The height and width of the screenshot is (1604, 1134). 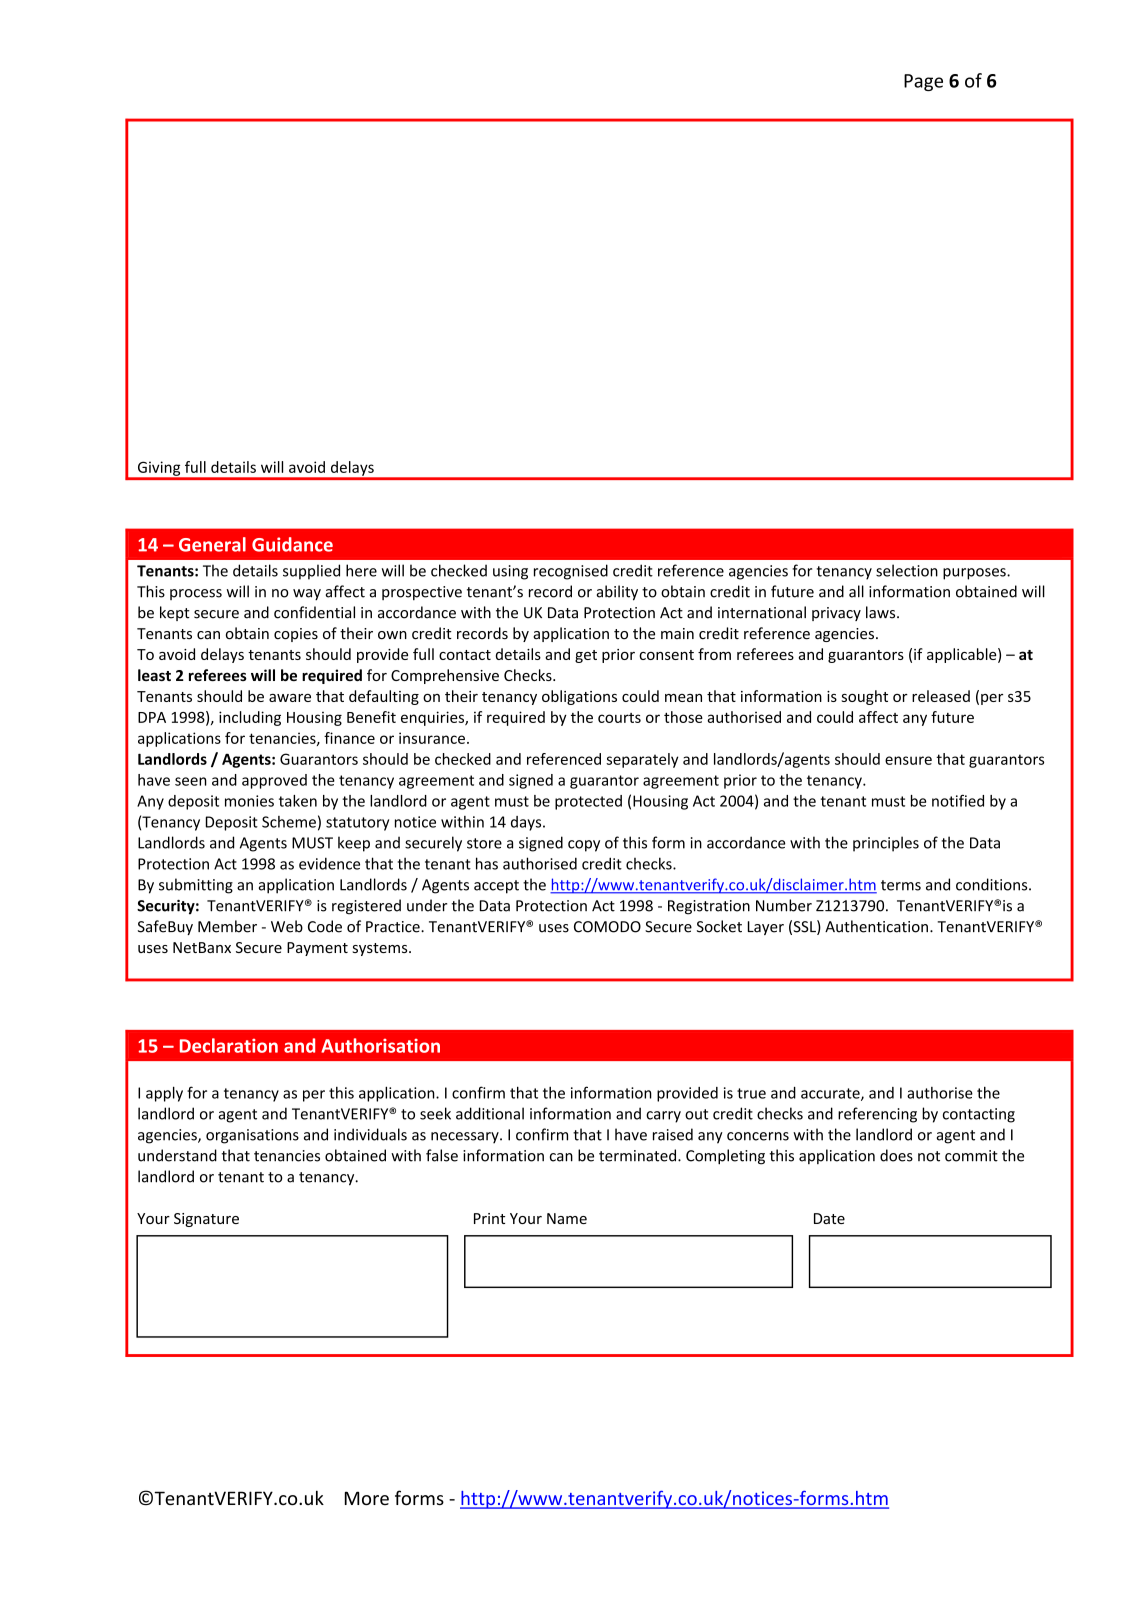 I want to click on referencing, so click(x=877, y=1115).
